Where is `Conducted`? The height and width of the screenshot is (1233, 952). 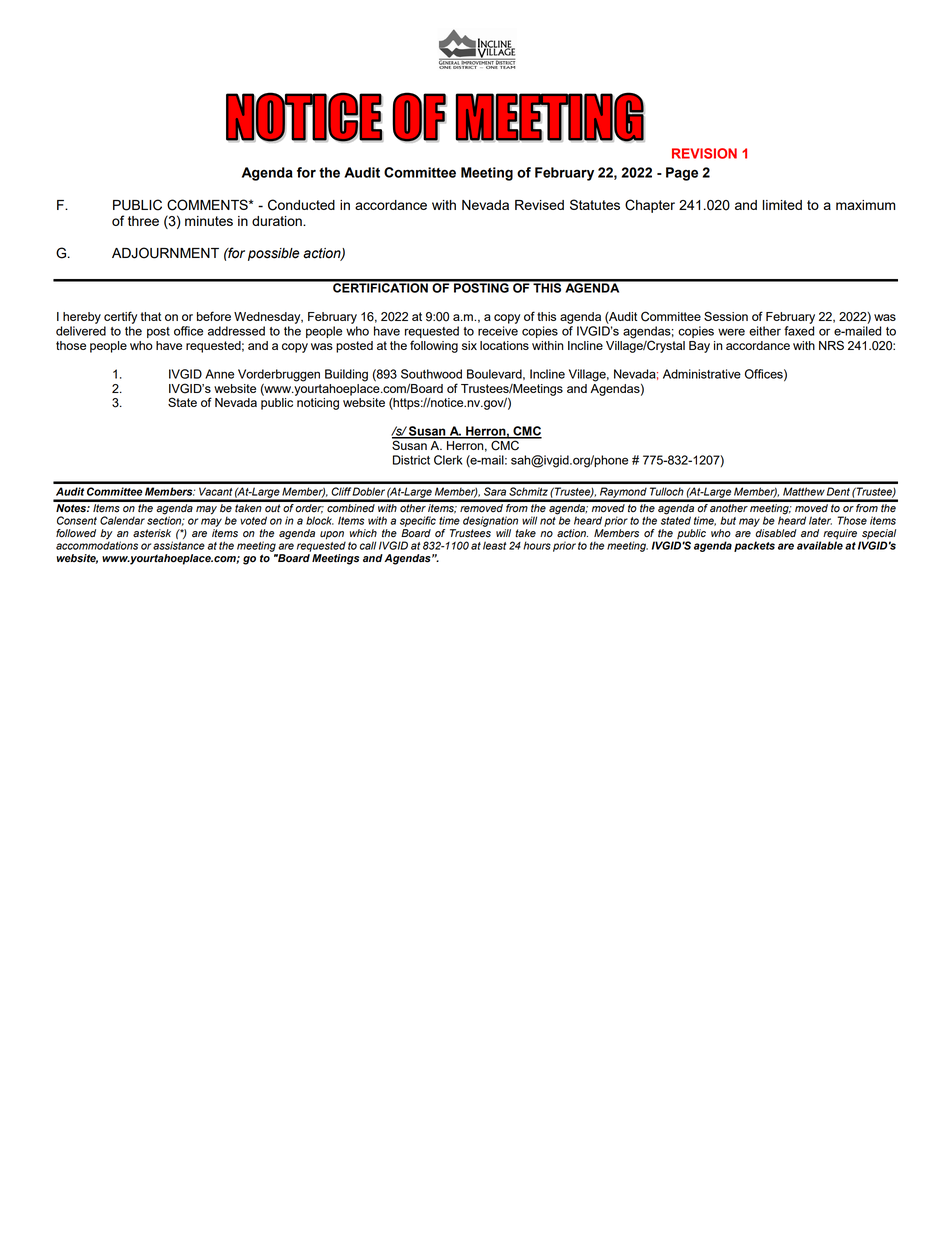 Conducted is located at coordinates (301, 205).
